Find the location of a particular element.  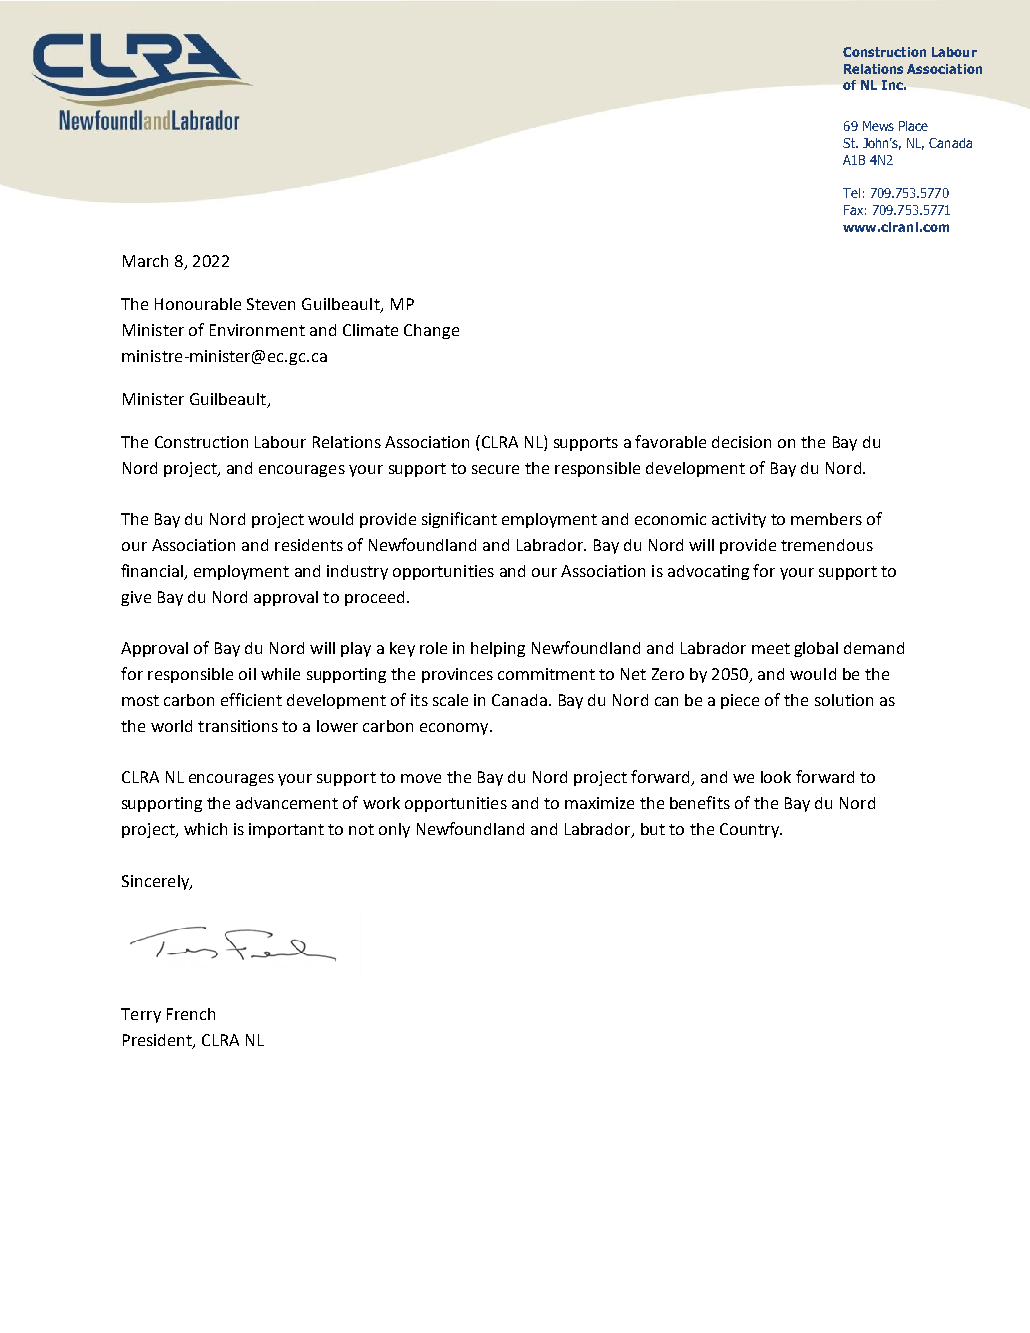

residents is located at coordinates (309, 545).
